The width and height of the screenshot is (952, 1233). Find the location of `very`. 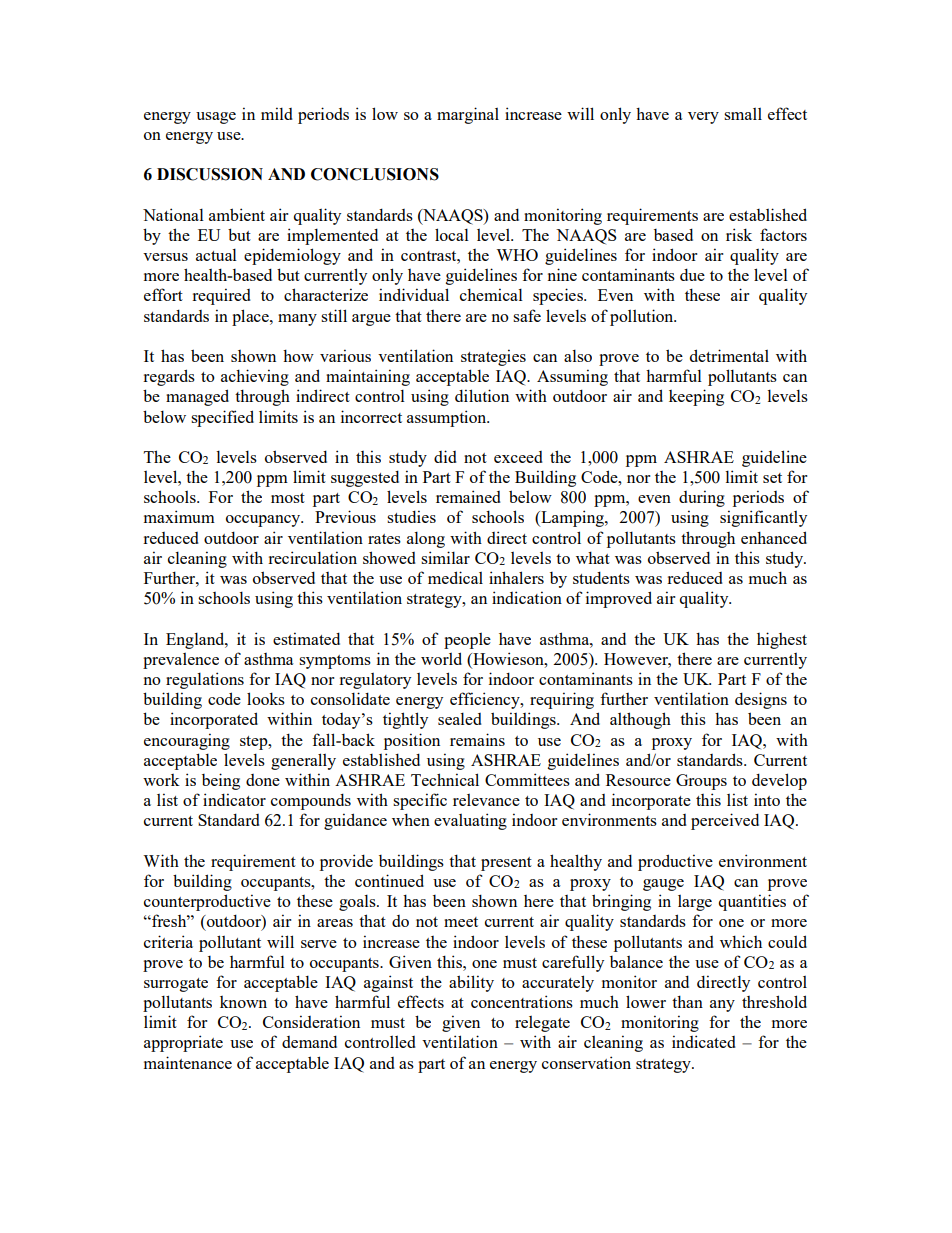

very is located at coordinates (703, 118).
